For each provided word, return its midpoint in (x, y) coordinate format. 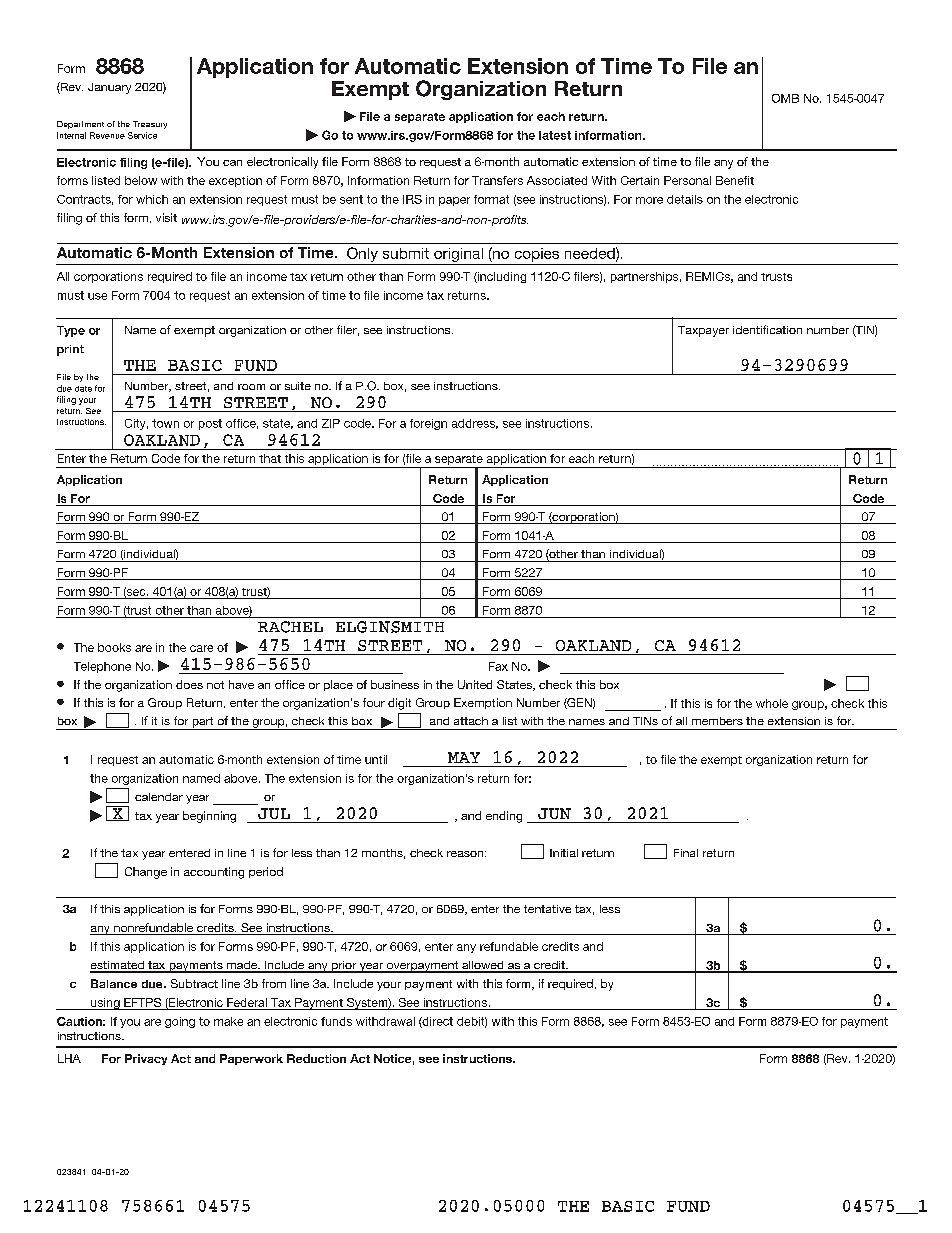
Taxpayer (703, 331)
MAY (464, 757)
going (180, 1022)
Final (686, 853)
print (70, 350)
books (114, 647)
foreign (428, 424)
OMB (785, 98)
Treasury (150, 125)
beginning (209, 817)
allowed (483, 966)
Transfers (497, 180)
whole (772, 703)
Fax (498, 666)
